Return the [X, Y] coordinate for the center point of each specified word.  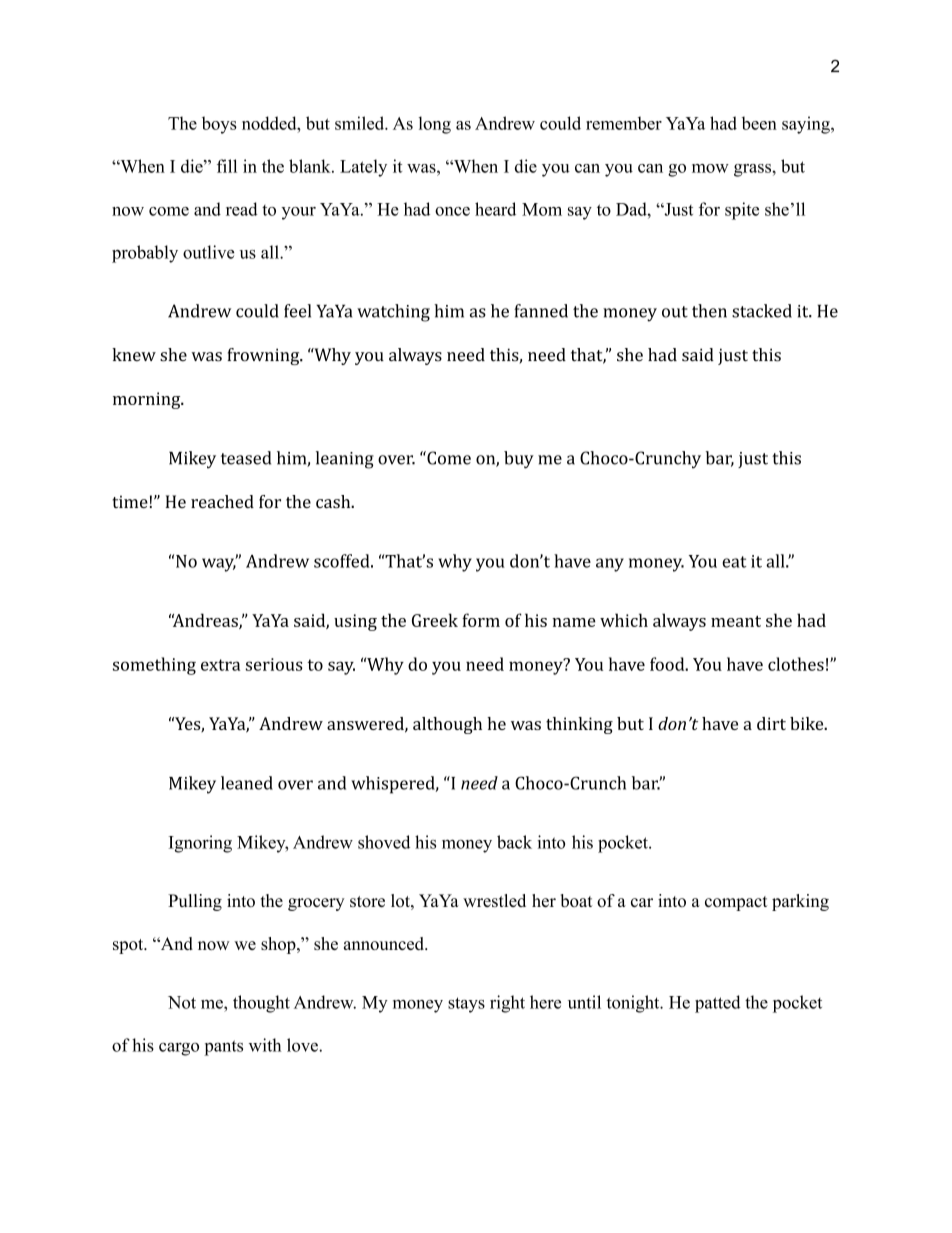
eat [734, 562]
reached [222, 501]
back [514, 842]
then [709, 311]
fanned [541, 311]
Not [182, 1002]
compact [736, 903]
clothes [796, 664]
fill [227, 166]
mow [710, 168]
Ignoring [200, 844]
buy [519, 460]
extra [220, 665]
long [435, 125]
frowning [264, 356]
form [481, 620]
